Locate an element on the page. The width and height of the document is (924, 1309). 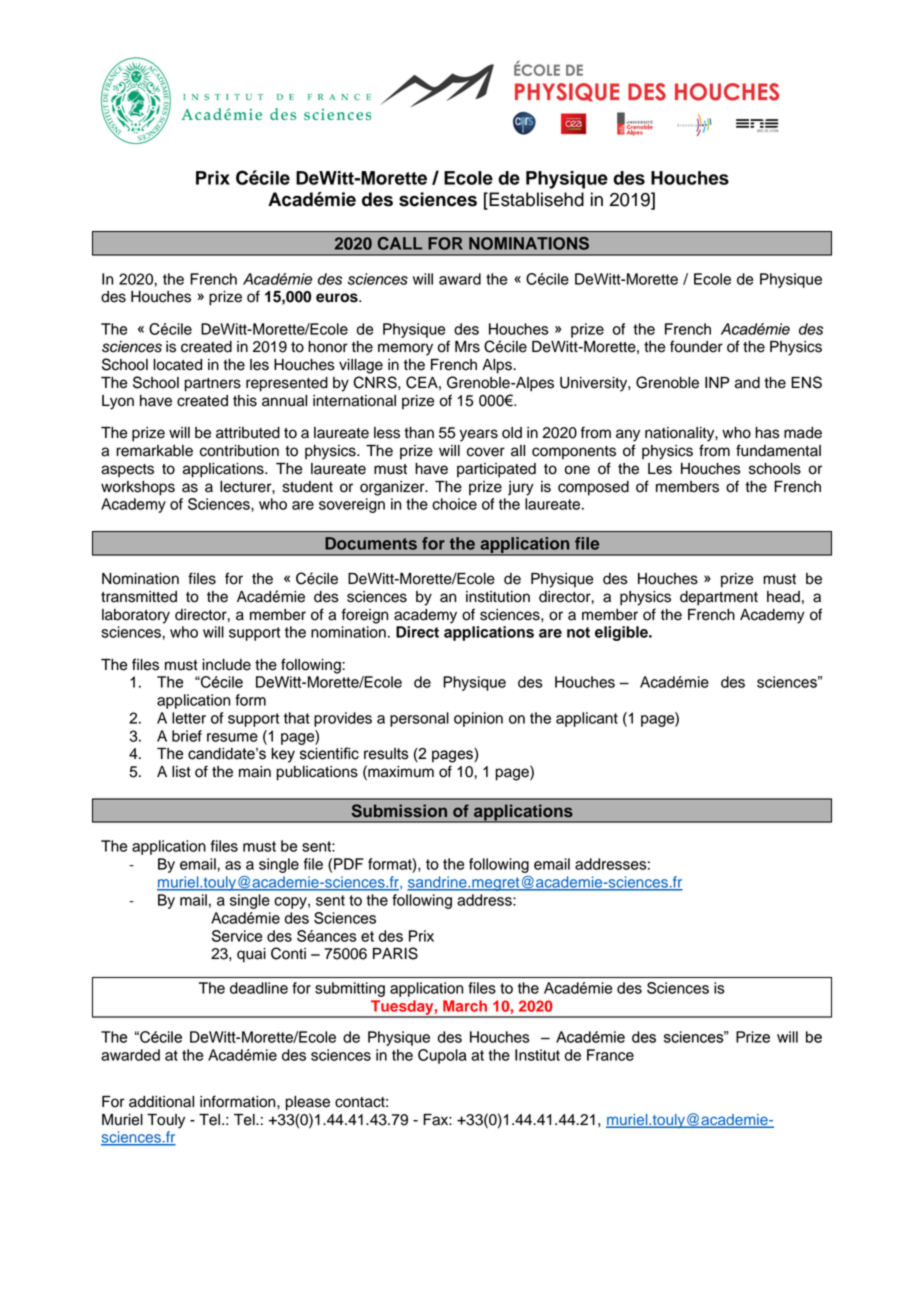
opinion is located at coordinates (478, 719).
